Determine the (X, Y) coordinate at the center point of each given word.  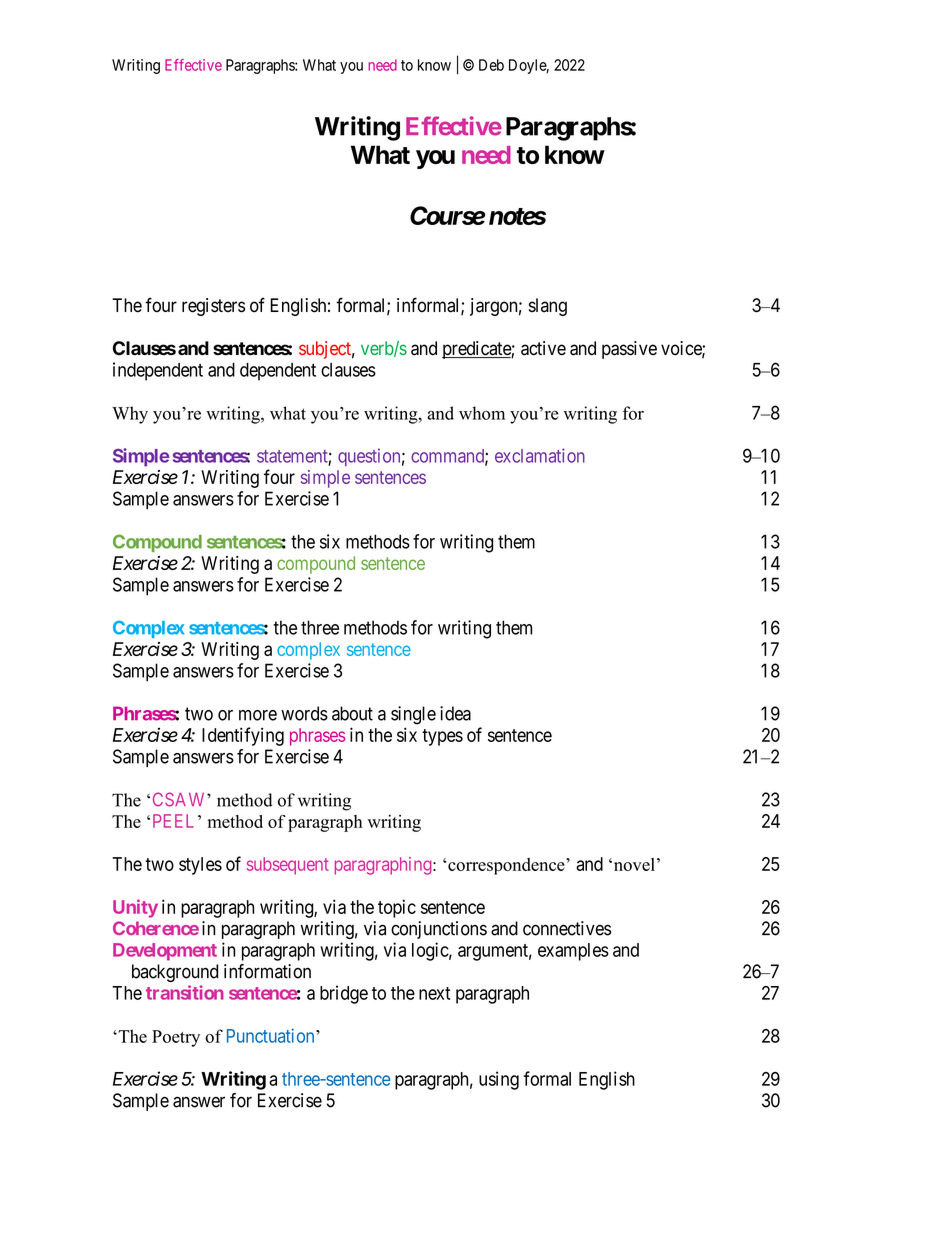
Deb (491, 65)
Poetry (176, 1038)
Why (130, 415)
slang (548, 307)
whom (482, 413)
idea (455, 713)
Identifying (243, 736)
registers (213, 307)
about (352, 713)
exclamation (540, 455)
